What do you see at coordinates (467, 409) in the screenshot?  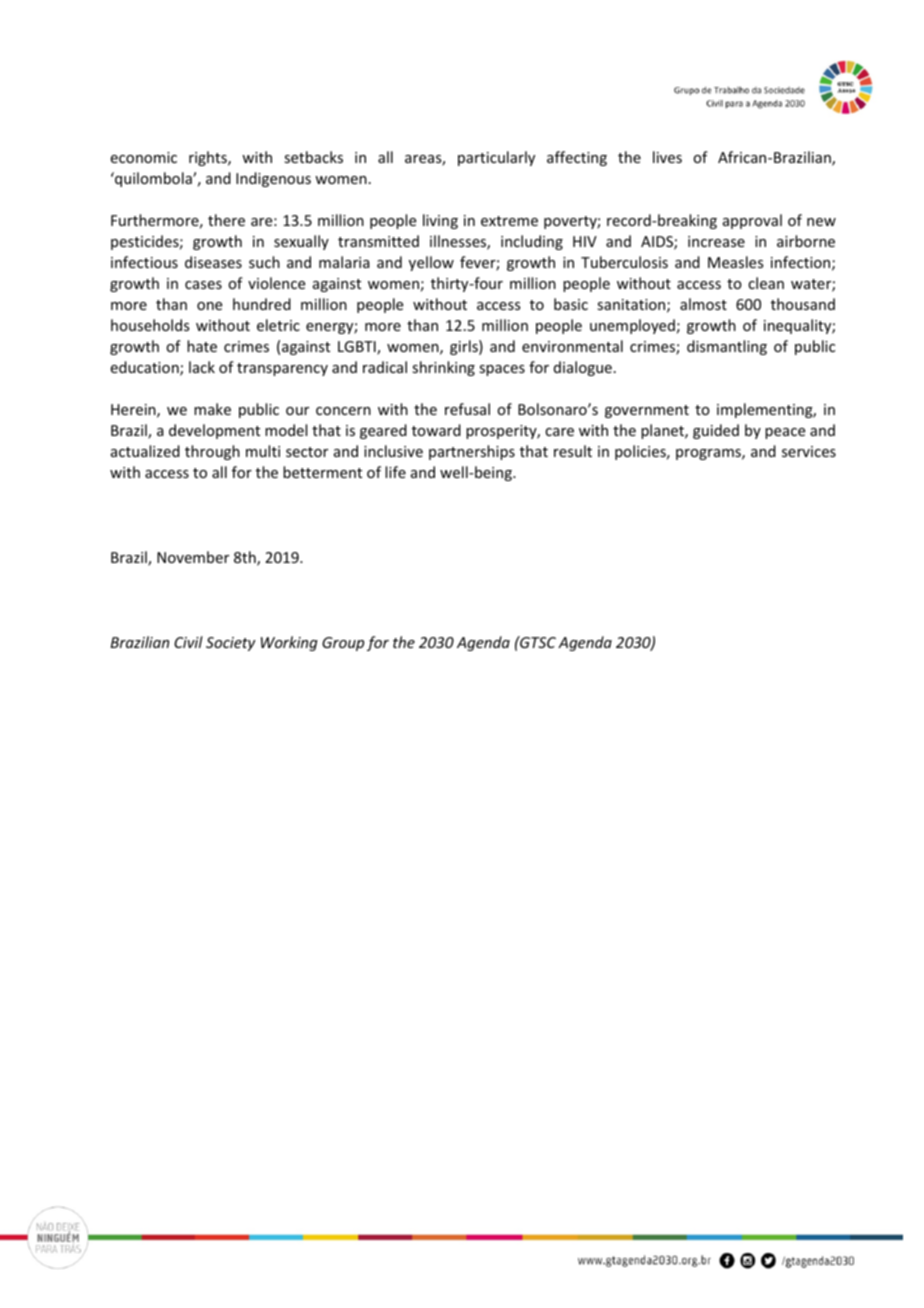 I see `refusal` at bounding box center [467, 409].
